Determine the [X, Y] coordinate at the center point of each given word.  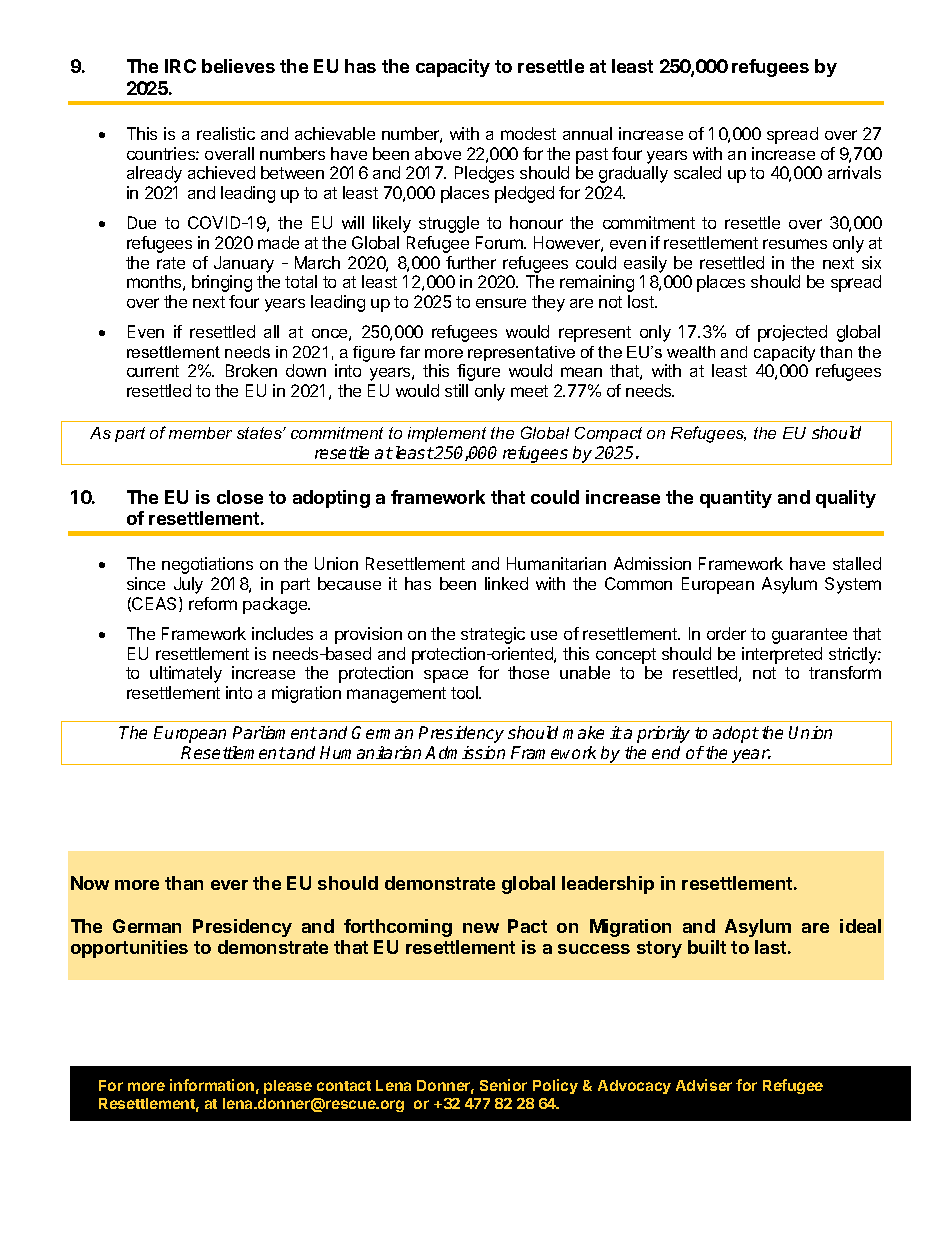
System [853, 585]
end [666, 752]
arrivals [854, 172]
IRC [180, 66]
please [288, 1087]
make [583, 732]
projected [792, 333]
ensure [501, 303]
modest [528, 133]
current [153, 371]
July [188, 585]
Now [90, 883]
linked [506, 583]
